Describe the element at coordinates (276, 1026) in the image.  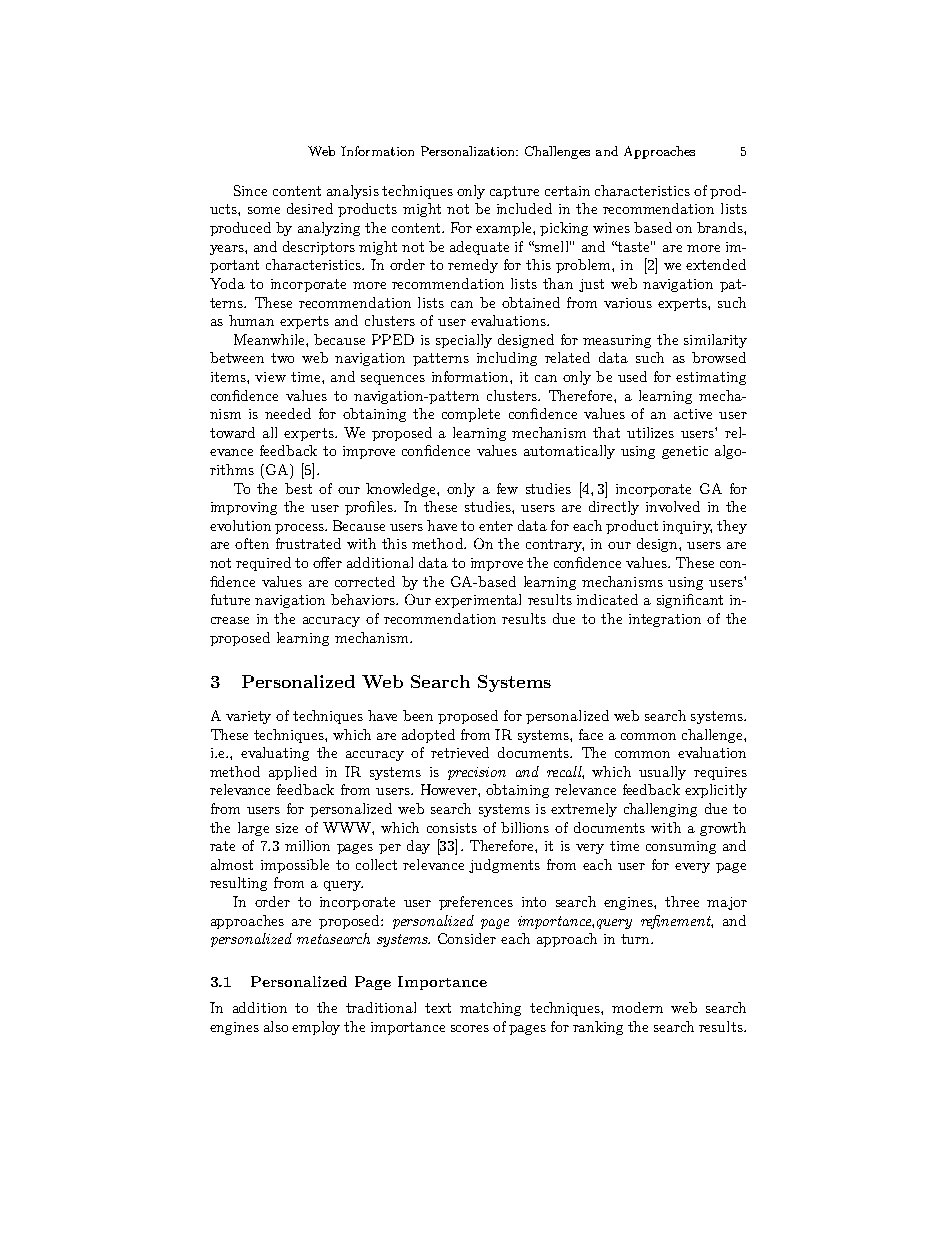
I see `also` at that location.
